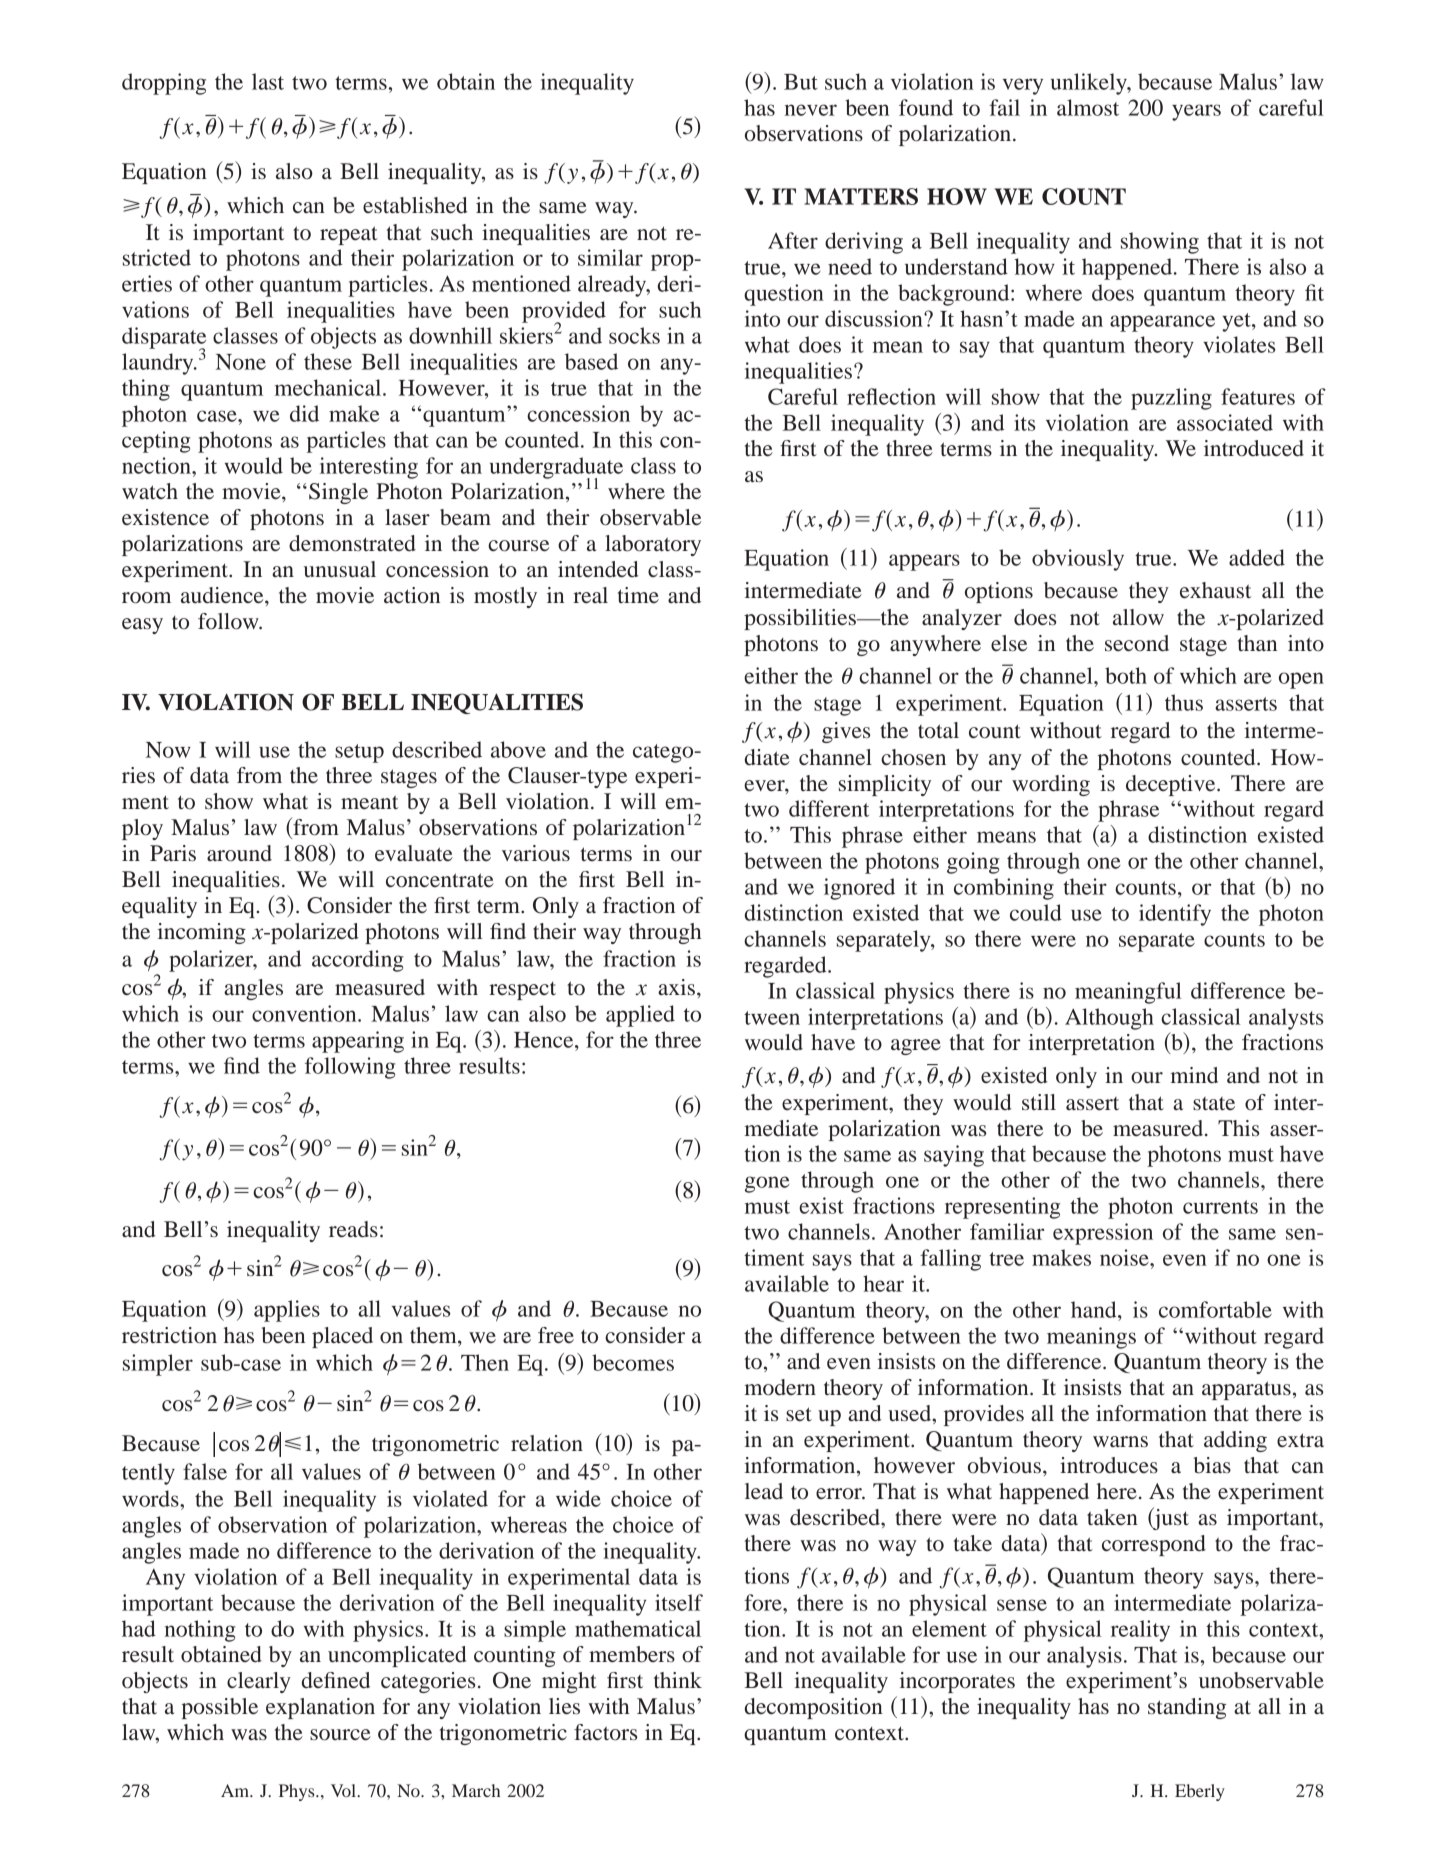  I want to click on standing, so click(1187, 1708).
